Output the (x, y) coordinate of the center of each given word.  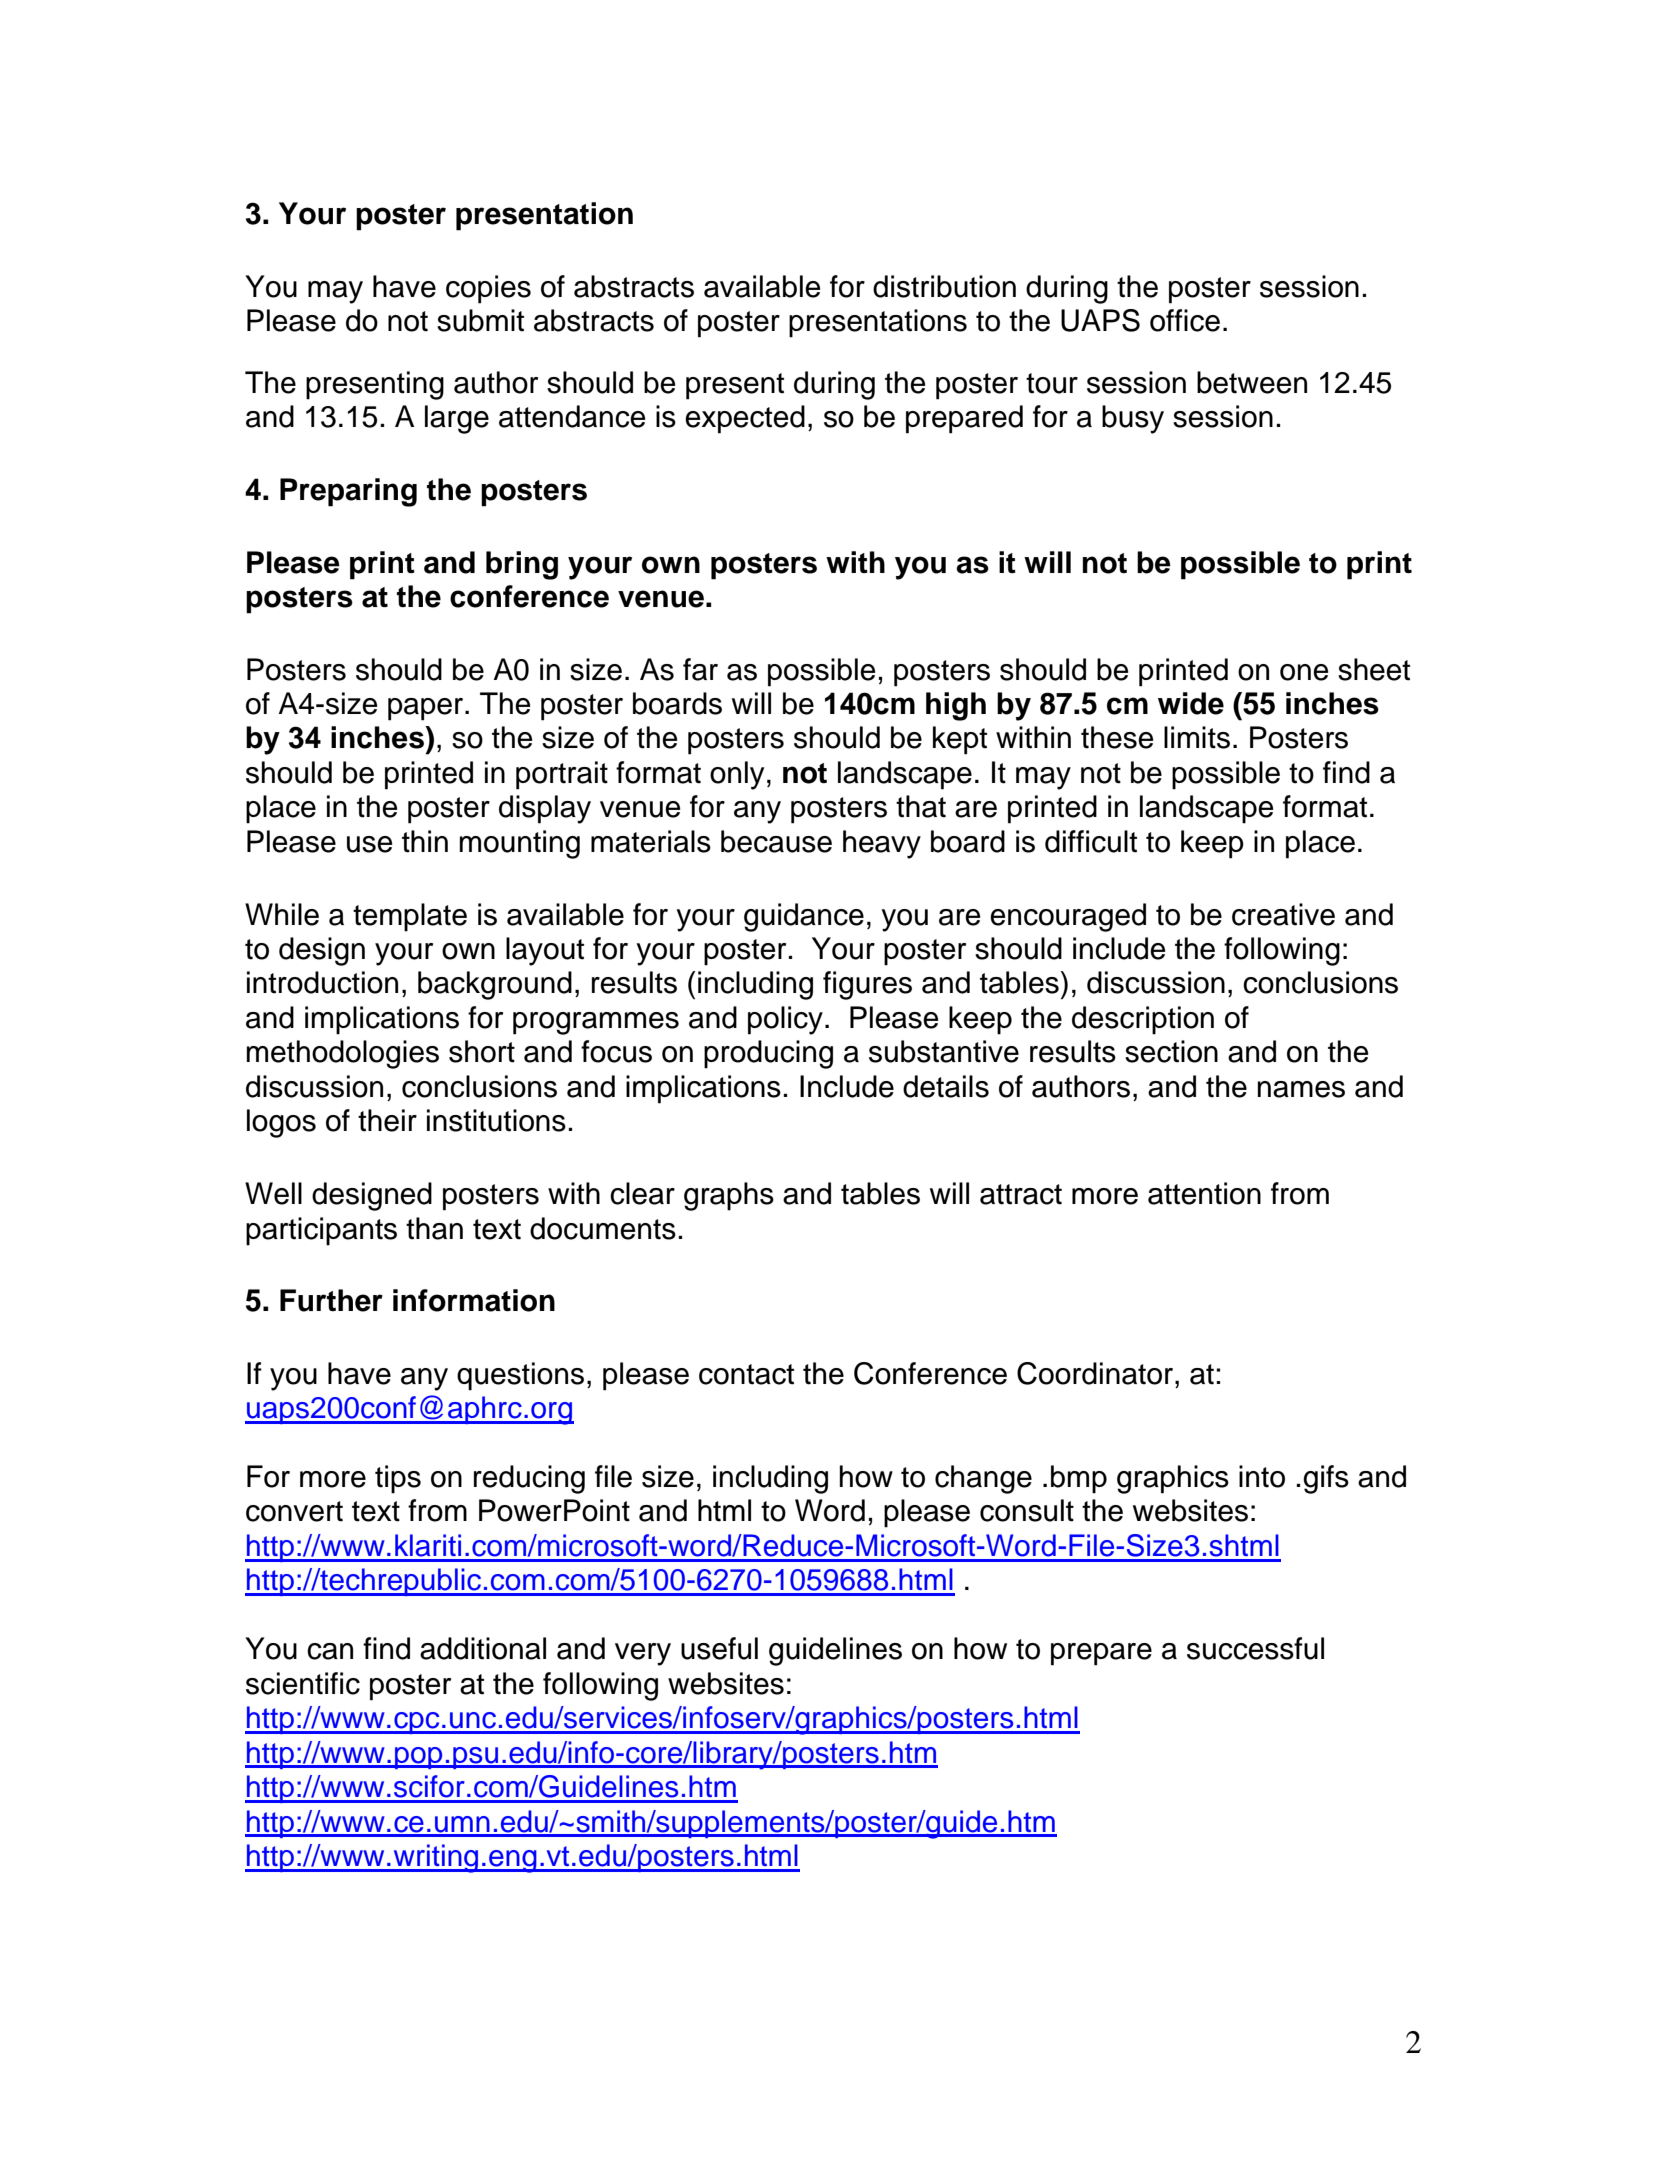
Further (331, 1300)
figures (867, 985)
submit (480, 320)
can (330, 1651)
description (1143, 1020)
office (1185, 320)
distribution (944, 286)
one (1304, 672)
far (700, 669)
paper (427, 709)
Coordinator (1095, 1373)
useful (719, 1648)
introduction (322, 982)
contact (746, 1374)
